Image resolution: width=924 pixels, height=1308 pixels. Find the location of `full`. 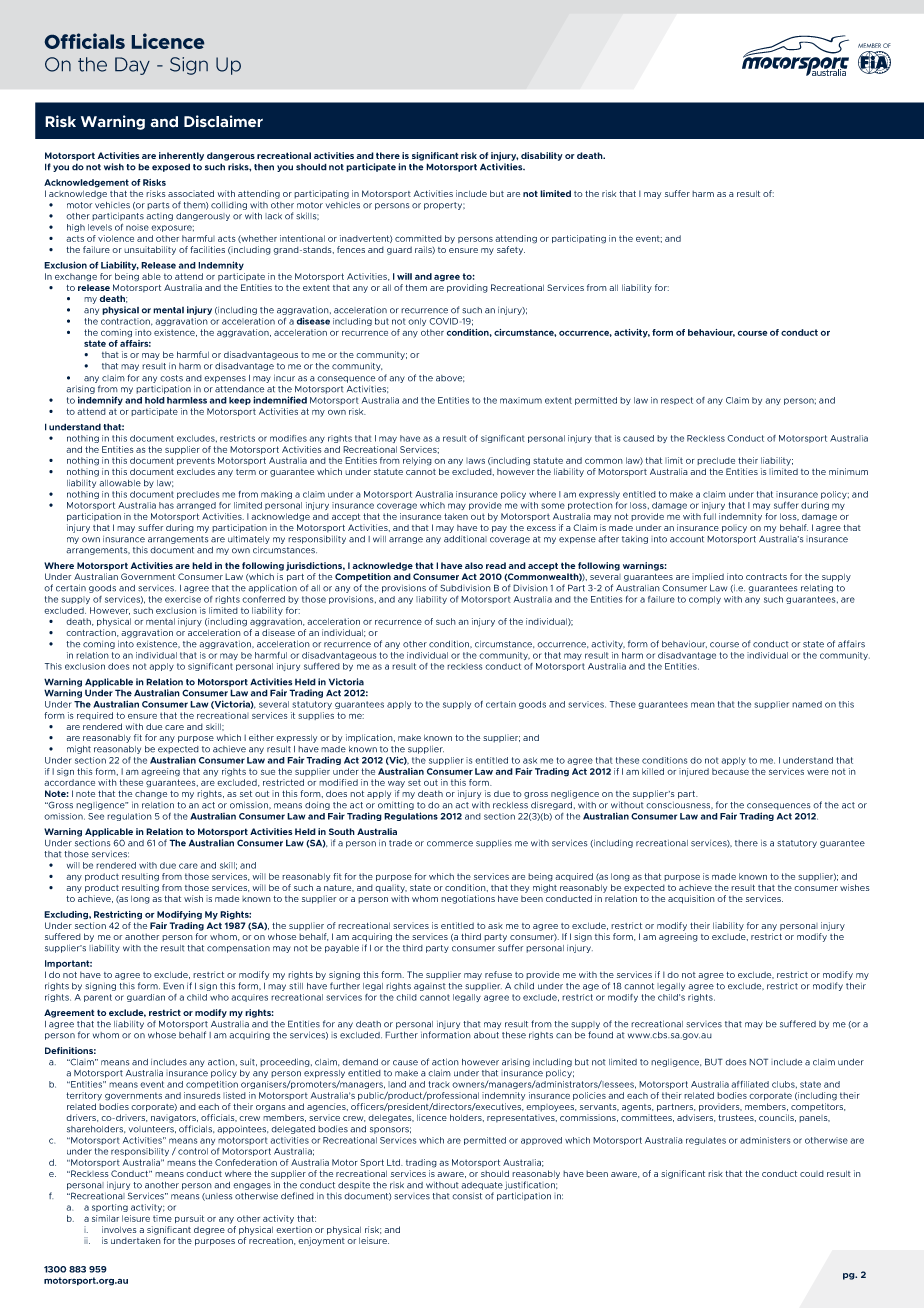

full is located at coordinates (709, 516).
